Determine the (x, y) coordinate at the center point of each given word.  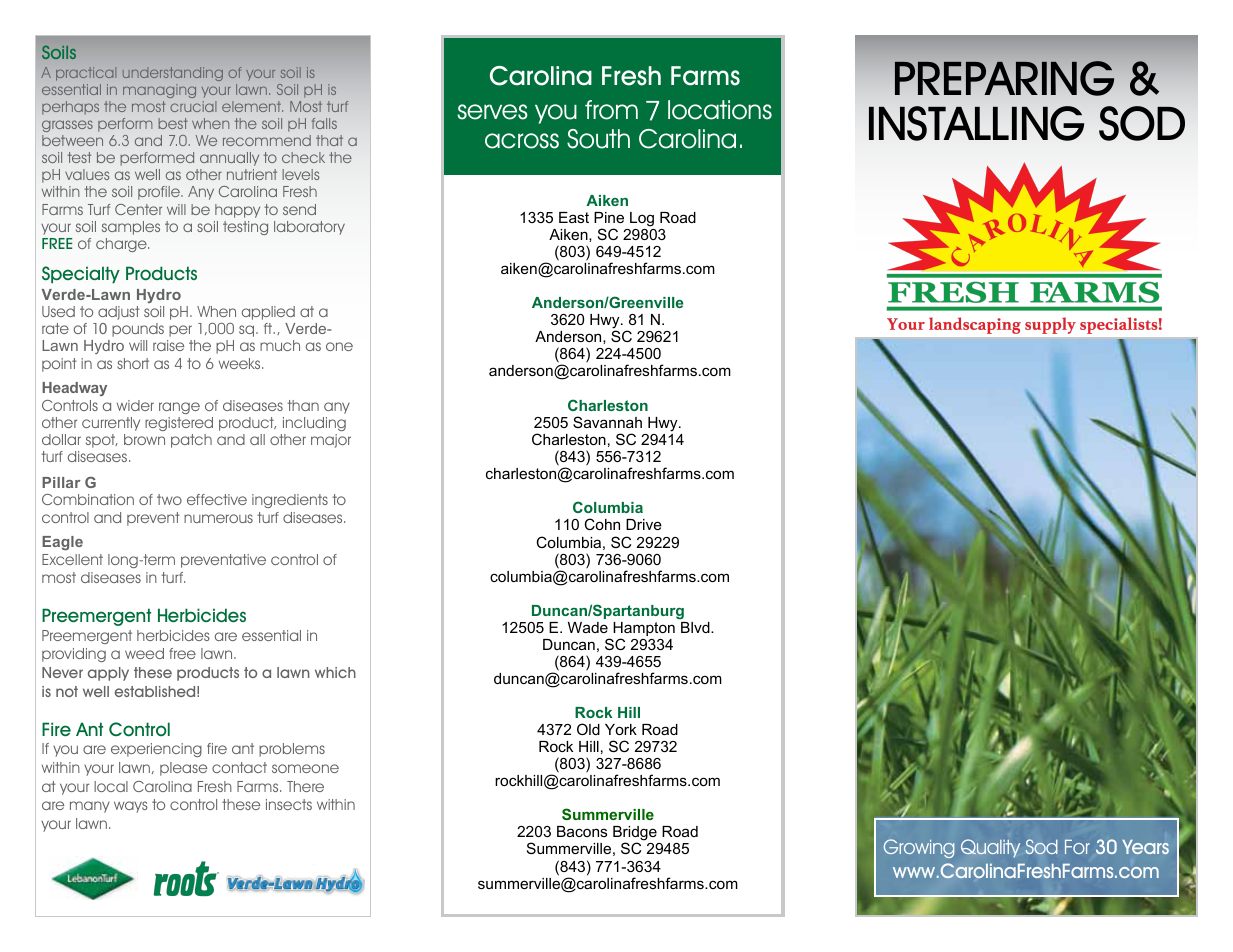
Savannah (607, 422)
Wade (588, 627)
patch (191, 441)
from (611, 110)
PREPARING (1004, 78)
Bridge (636, 835)
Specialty (81, 274)
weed (144, 653)
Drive (644, 524)
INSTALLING (976, 123)
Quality (990, 848)
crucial (193, 106)
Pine (609, 217)
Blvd (696, 627)
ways (131, 807)
